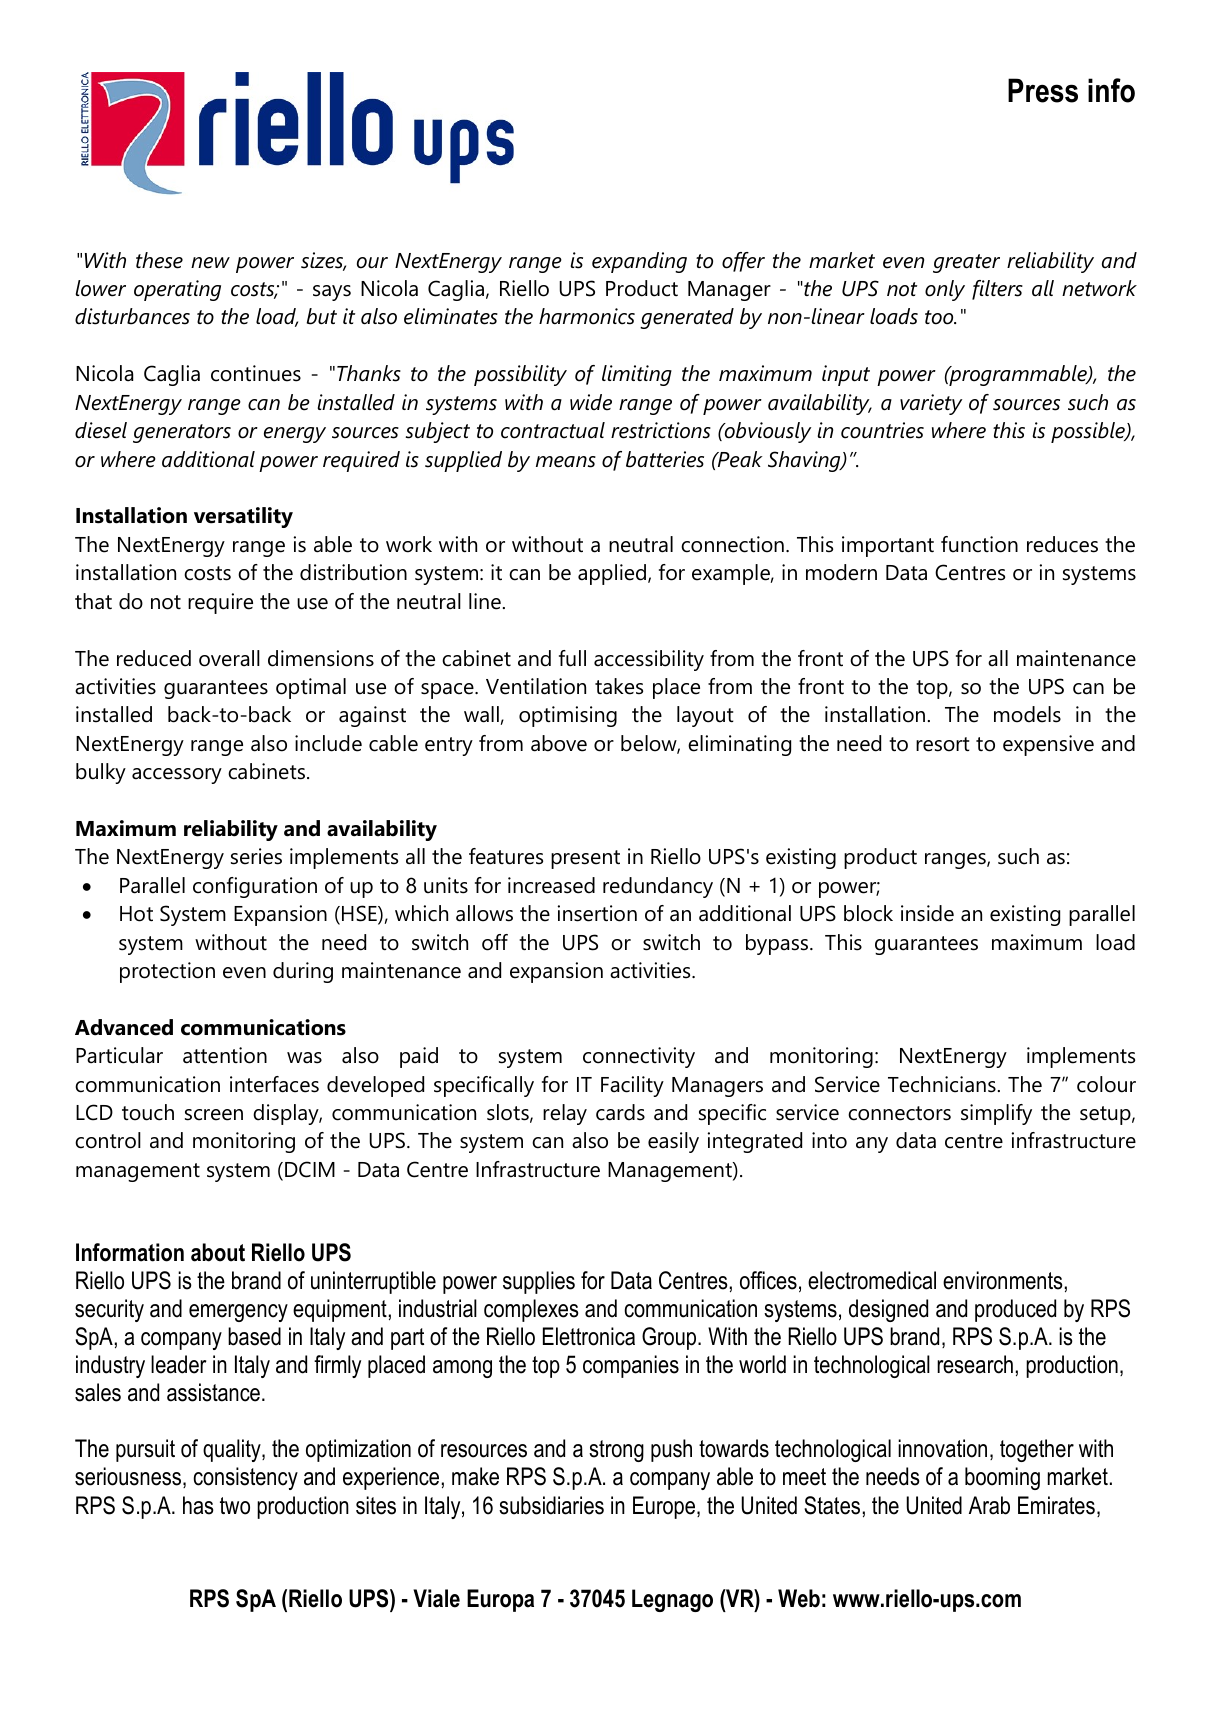 This screenshot has width=1211, height=1713. What do you see at coordinates (243, 517) in the screenshot?
I see `versatility` at bounding box center [243, 517].
